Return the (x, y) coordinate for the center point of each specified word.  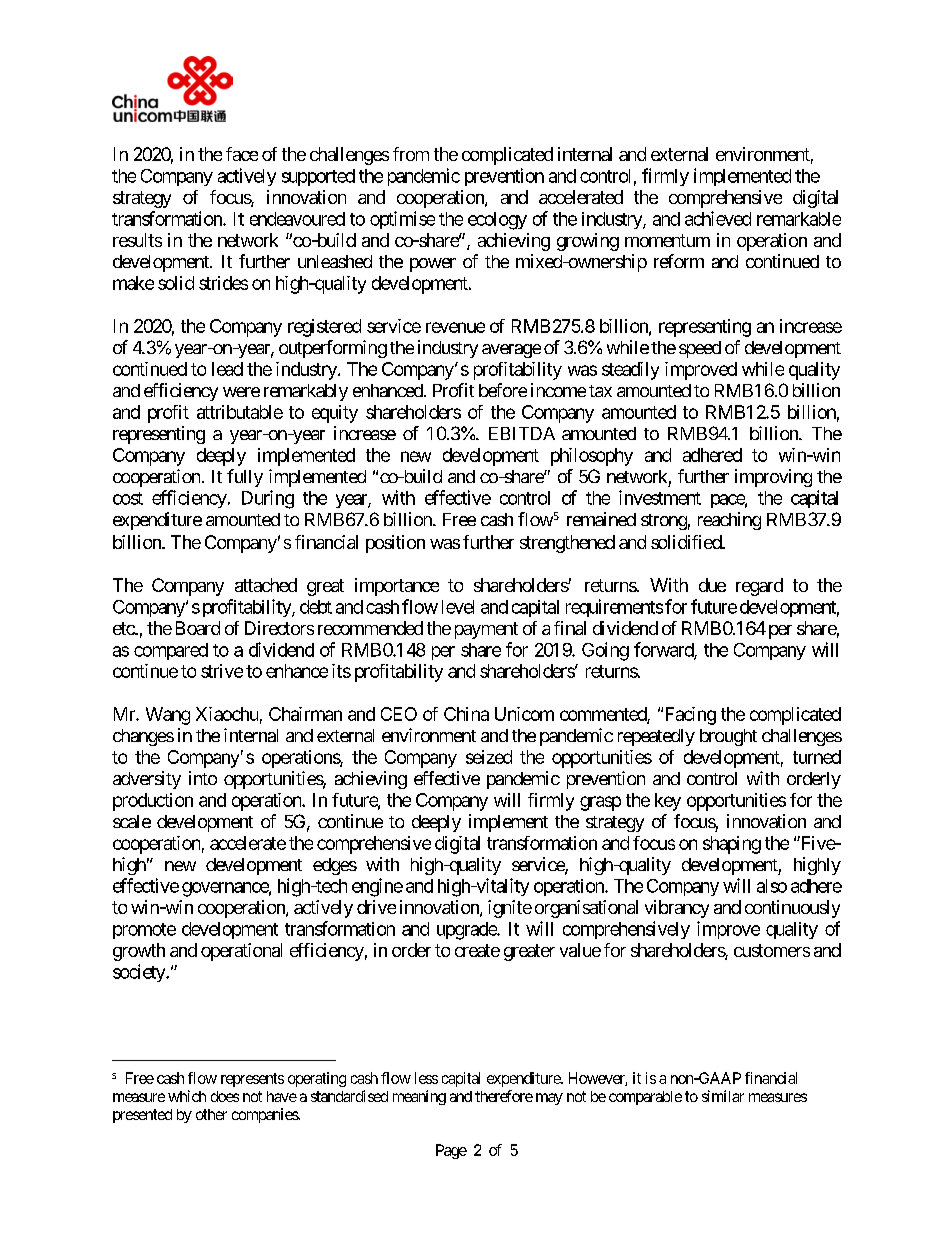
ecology (497, 221)
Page (451, 1151)
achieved (718, 218)
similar (723, 1096)
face (242, 154)
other (211, 1114)
